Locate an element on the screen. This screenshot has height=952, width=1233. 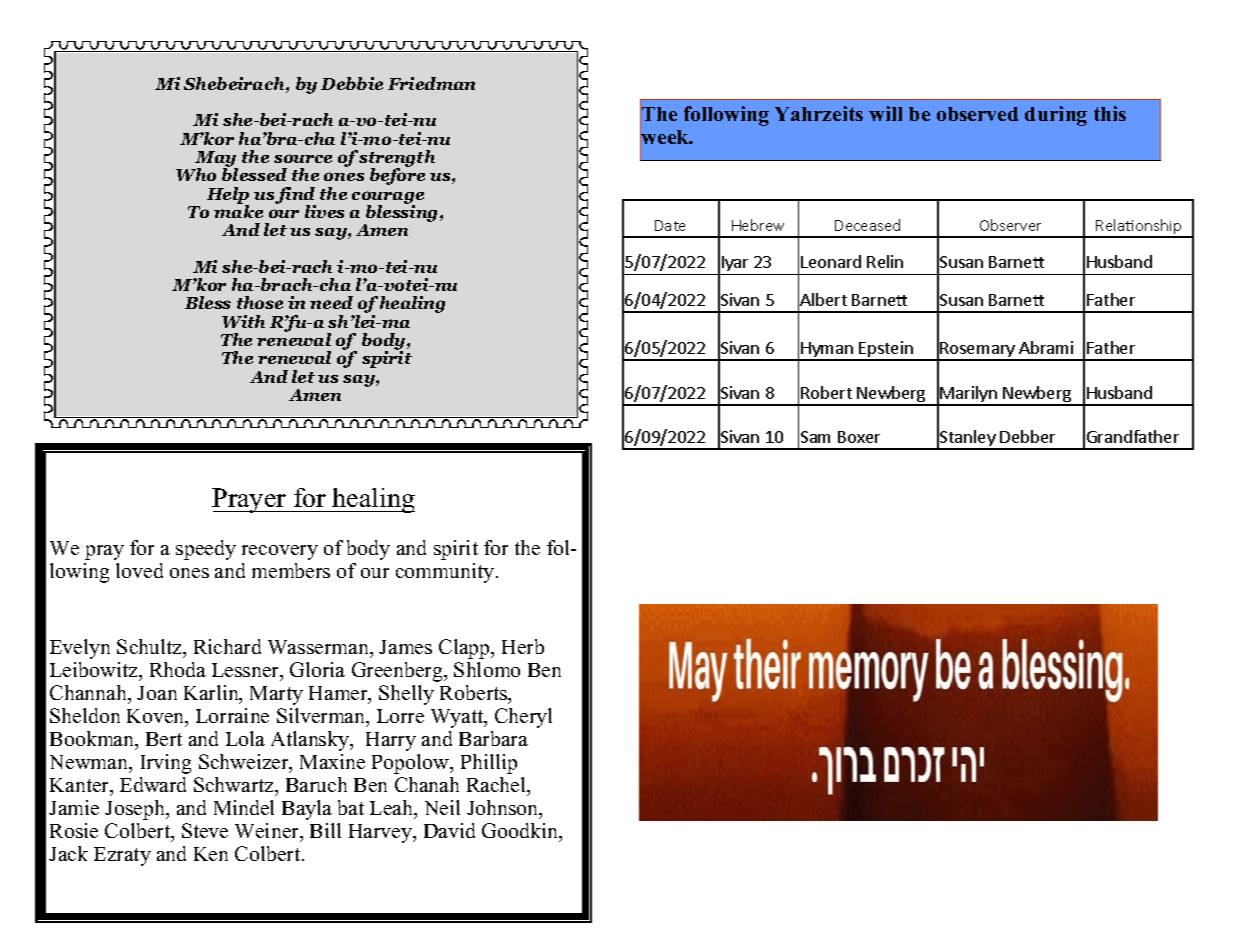
observed is located at coordinates (977, 114).
